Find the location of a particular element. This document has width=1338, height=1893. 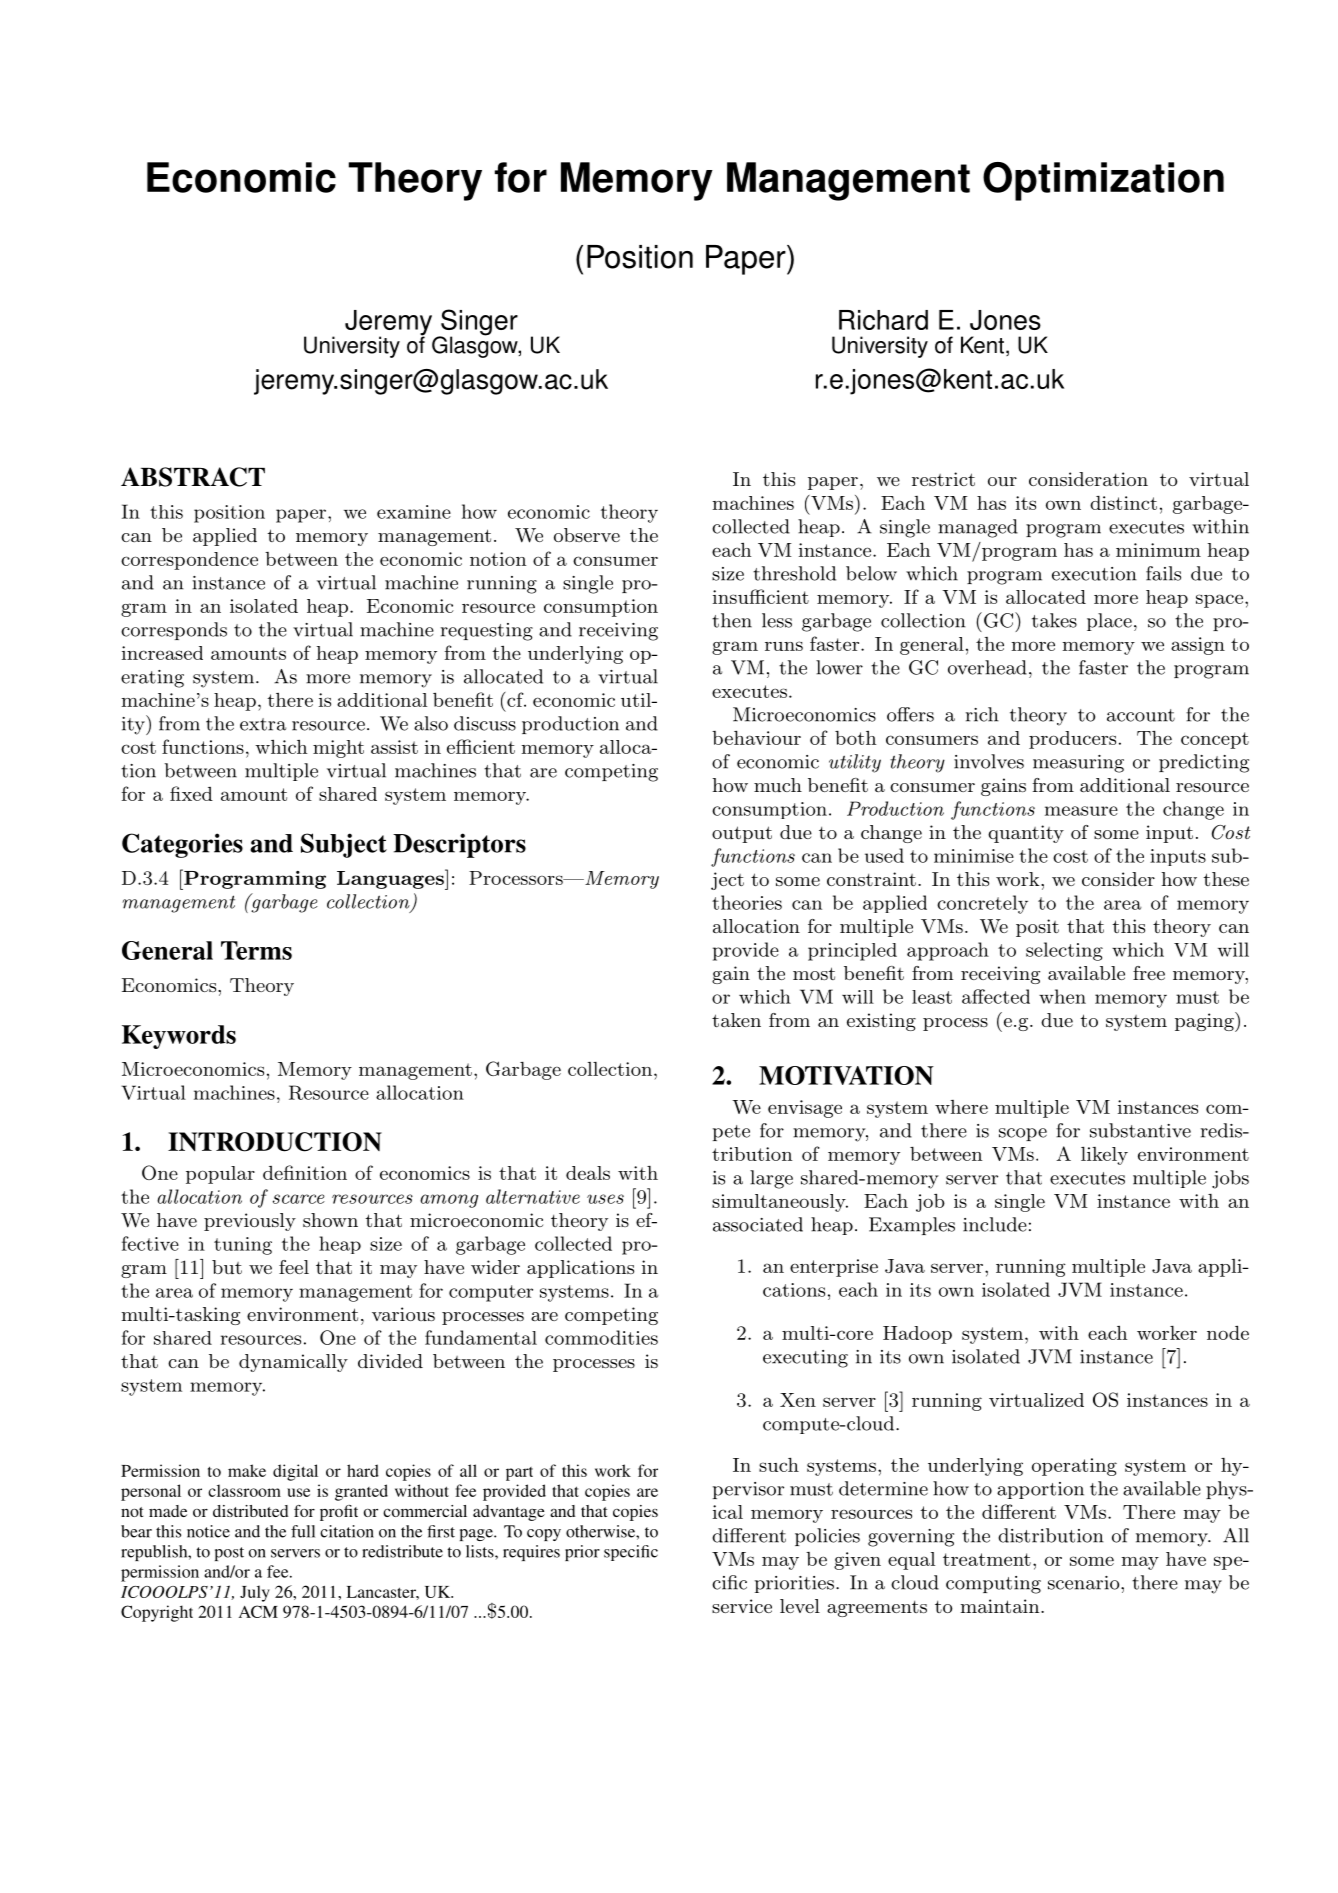

divided is located at coordinates (390, 1361).
